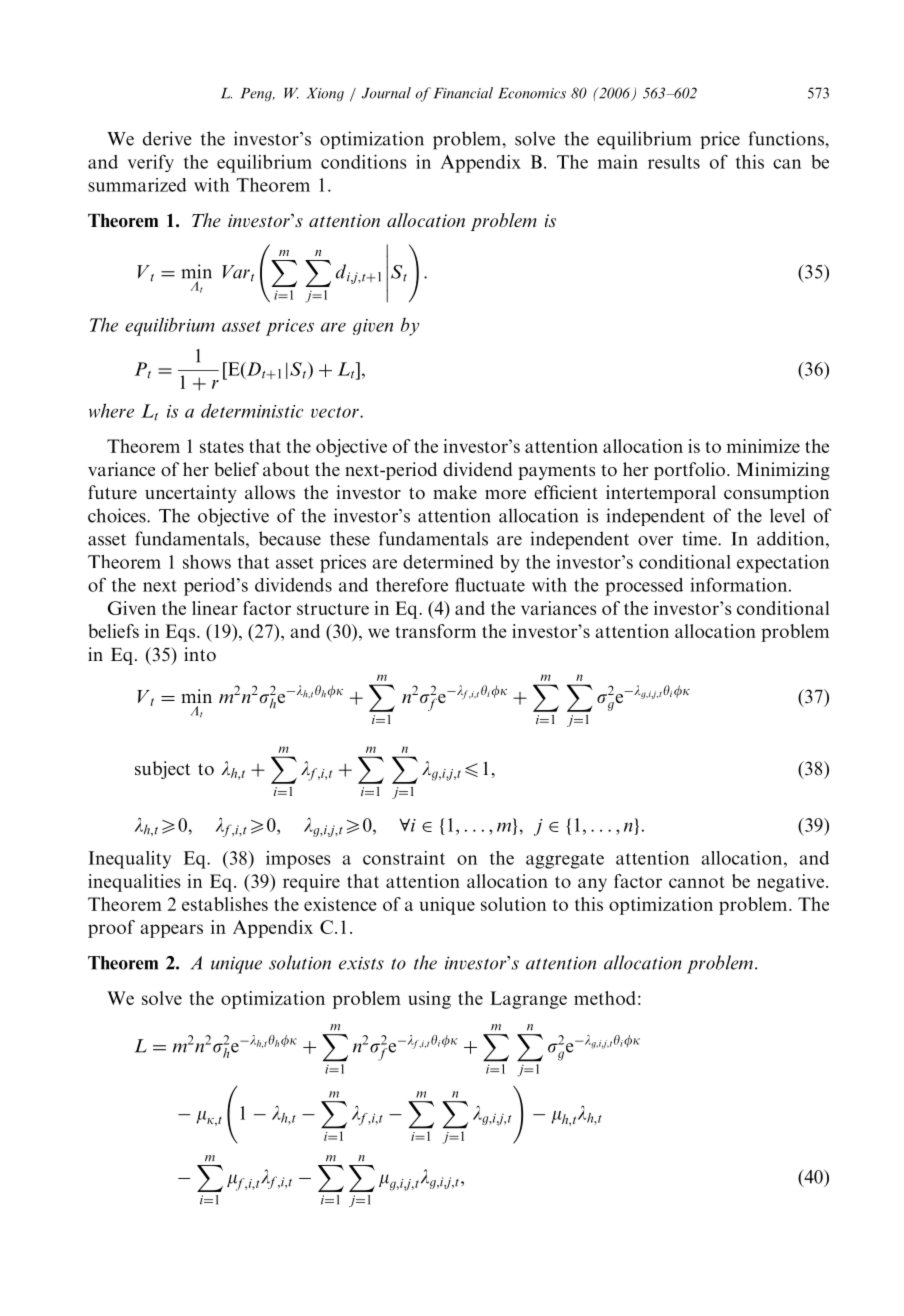 The height and width of the screenshot is (1316, 904). I want to click on using, so click(429, 1000).
